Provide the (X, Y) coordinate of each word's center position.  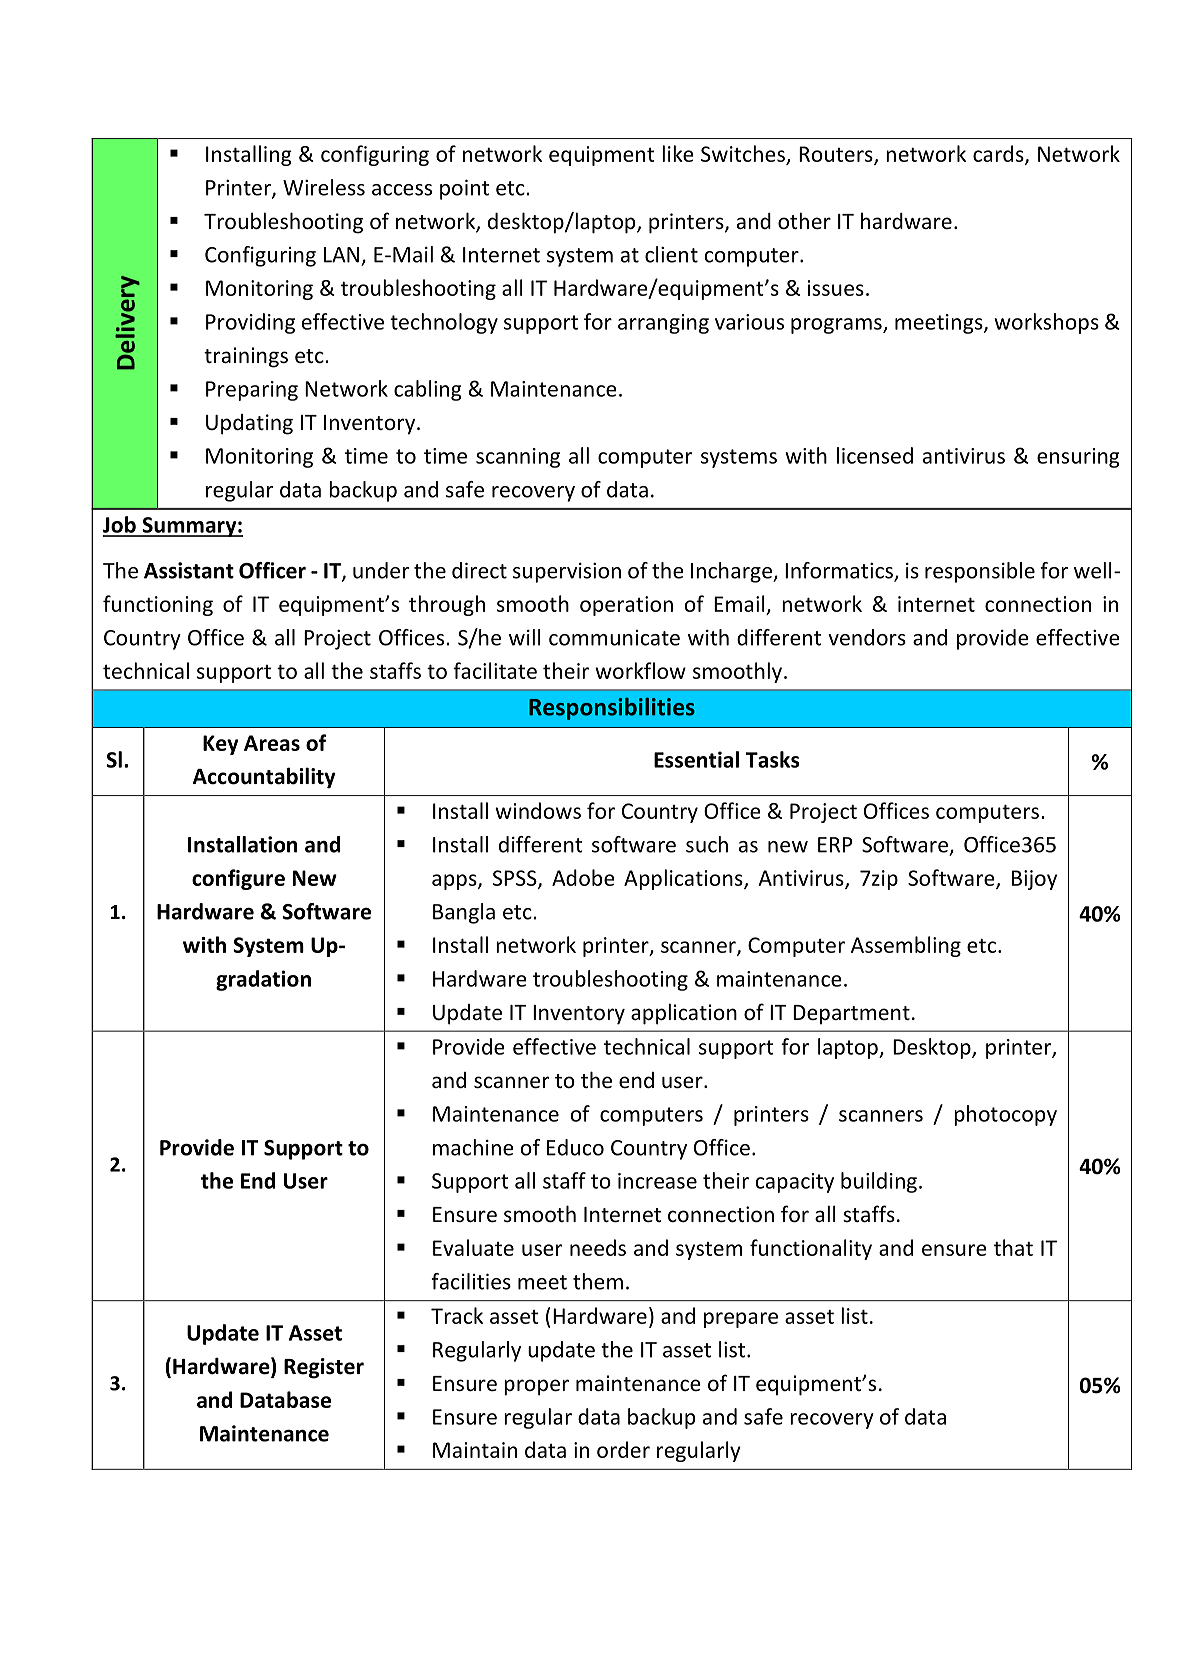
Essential (696, 759)
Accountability (264, 778)
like (678, 153)
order (623, 1449)
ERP (835, 845)
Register (324, 1368)
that (1013, 1247)
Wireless (324, 187)
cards (999, 154)
